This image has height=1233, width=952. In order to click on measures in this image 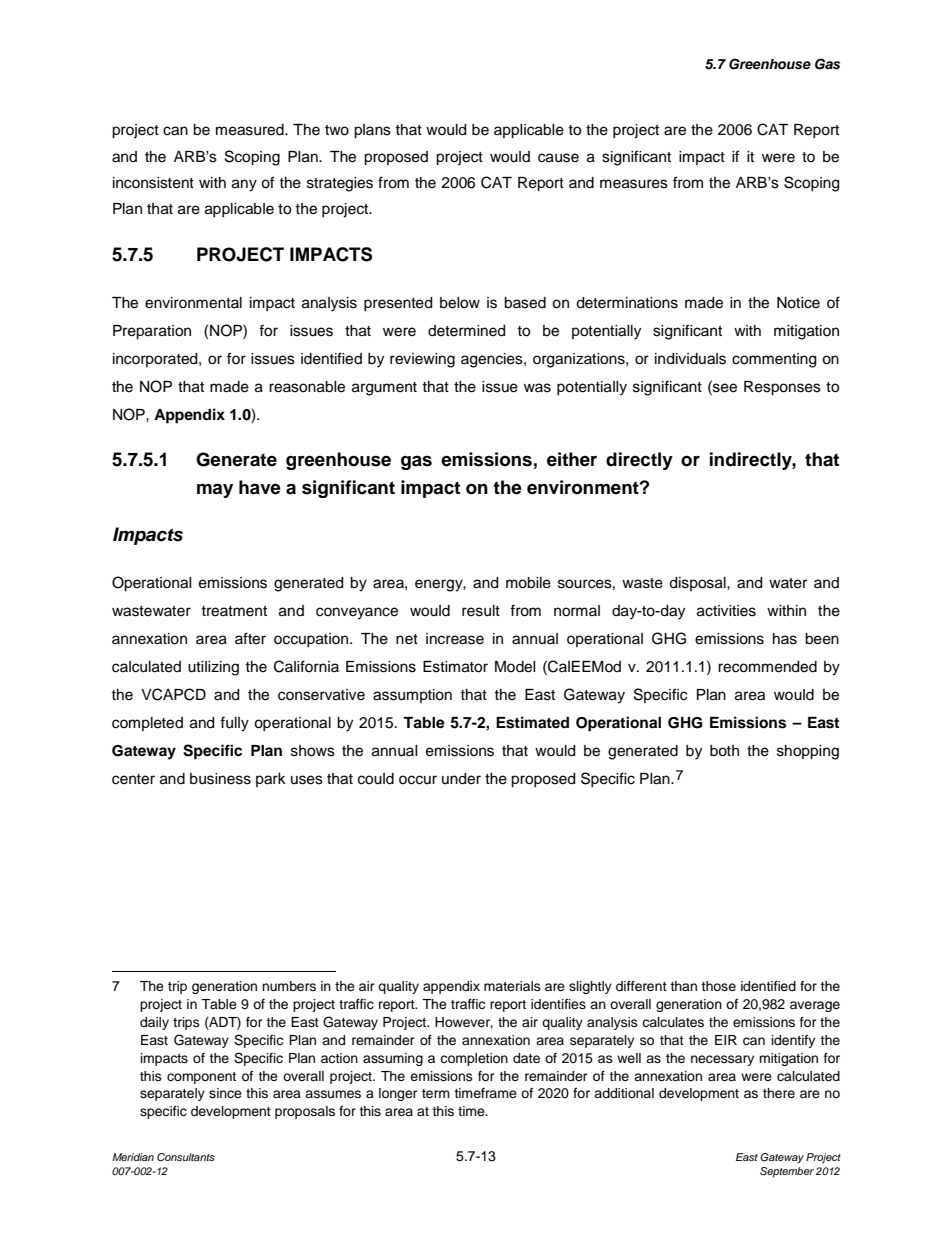, I will do `click(634, 184)`.
